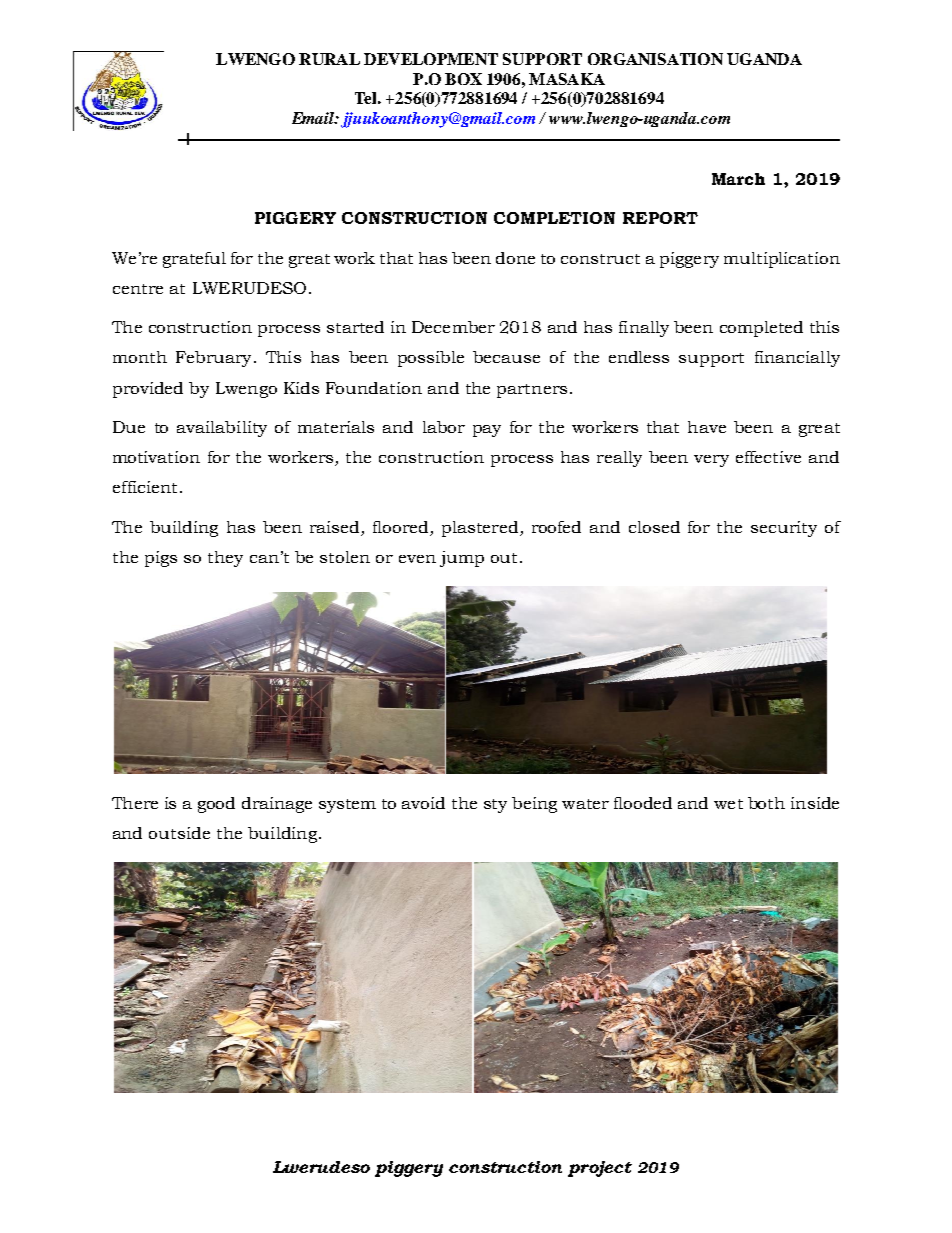 The image size is (952, 1233). I want to click on BOX, so click(463, 79).
